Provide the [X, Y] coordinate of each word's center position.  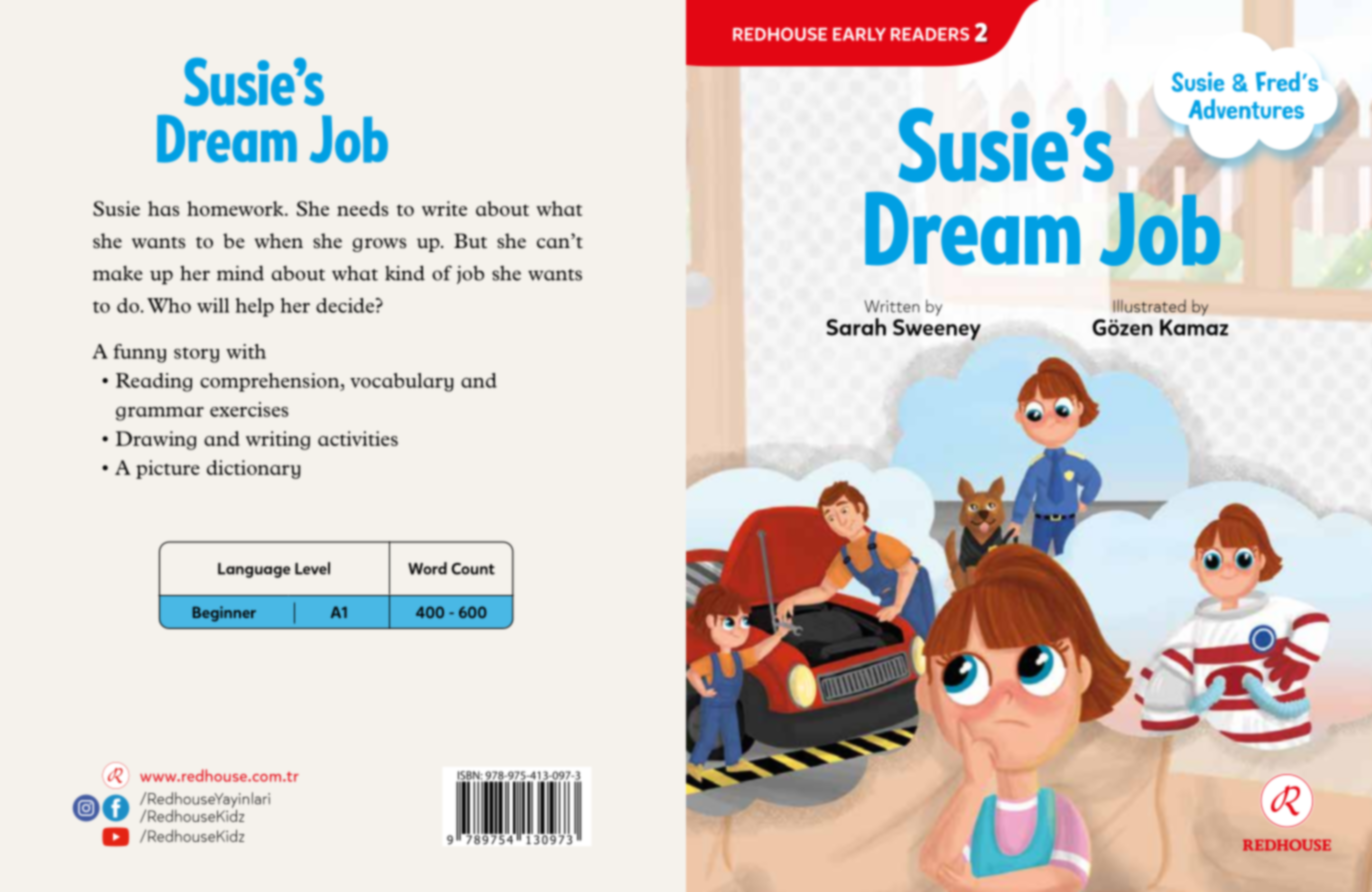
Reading [154, 382]
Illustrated [1149, 306]
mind [240, 273]
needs [362, 208]
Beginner [224, 614]
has [163, 208]
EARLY [859, 34]
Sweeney [937, 330]
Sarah [856, 327]
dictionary [253, 469]
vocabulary [401, 382]
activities [358, 438]
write [444, 208]
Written [892, 306]
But [470, 240]
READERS [930, 34]
